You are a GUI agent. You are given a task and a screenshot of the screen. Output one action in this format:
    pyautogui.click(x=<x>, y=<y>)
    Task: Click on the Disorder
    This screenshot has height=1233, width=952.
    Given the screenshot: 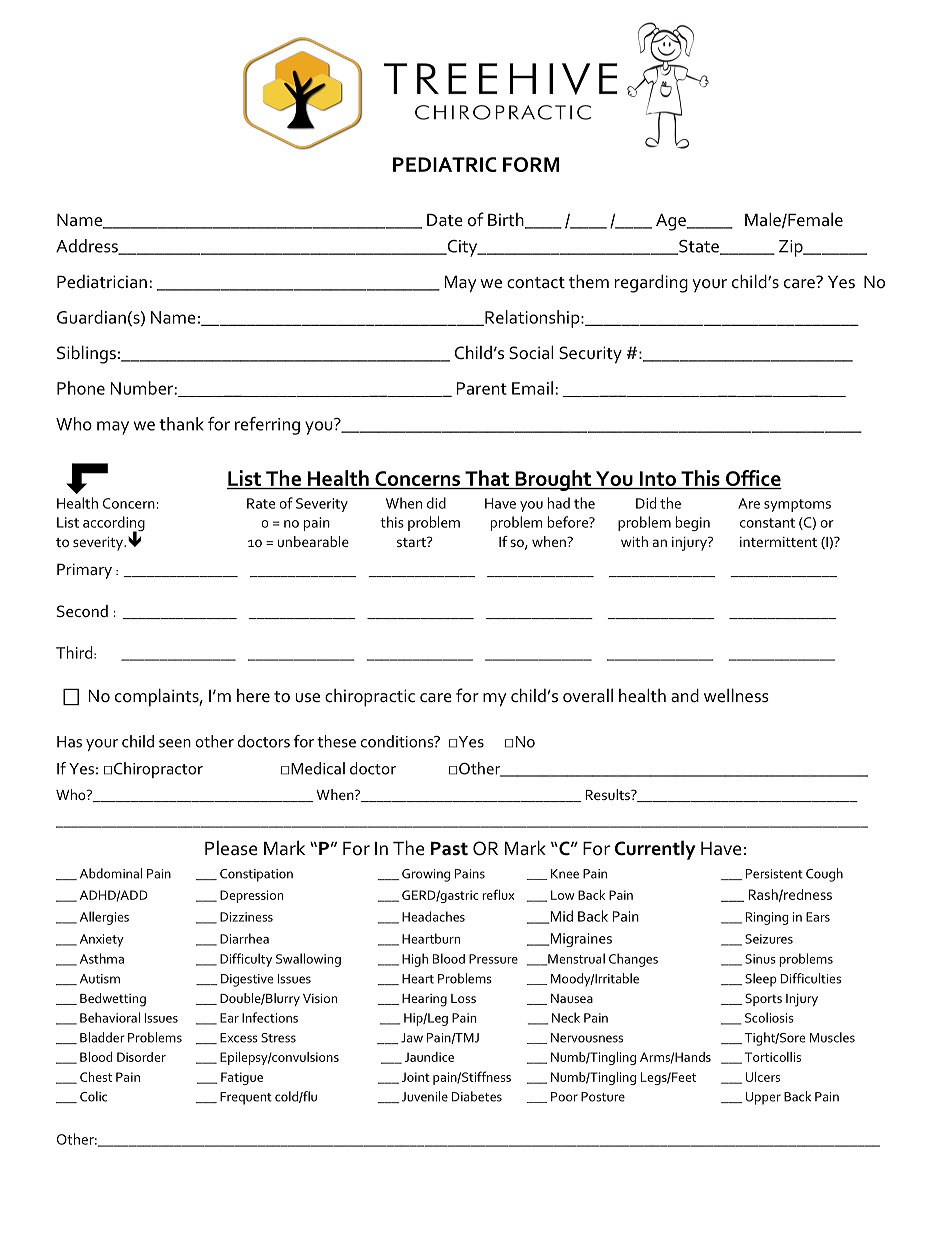 What is the action you would take?
    pyautogui.click(x=141, y=1057)
